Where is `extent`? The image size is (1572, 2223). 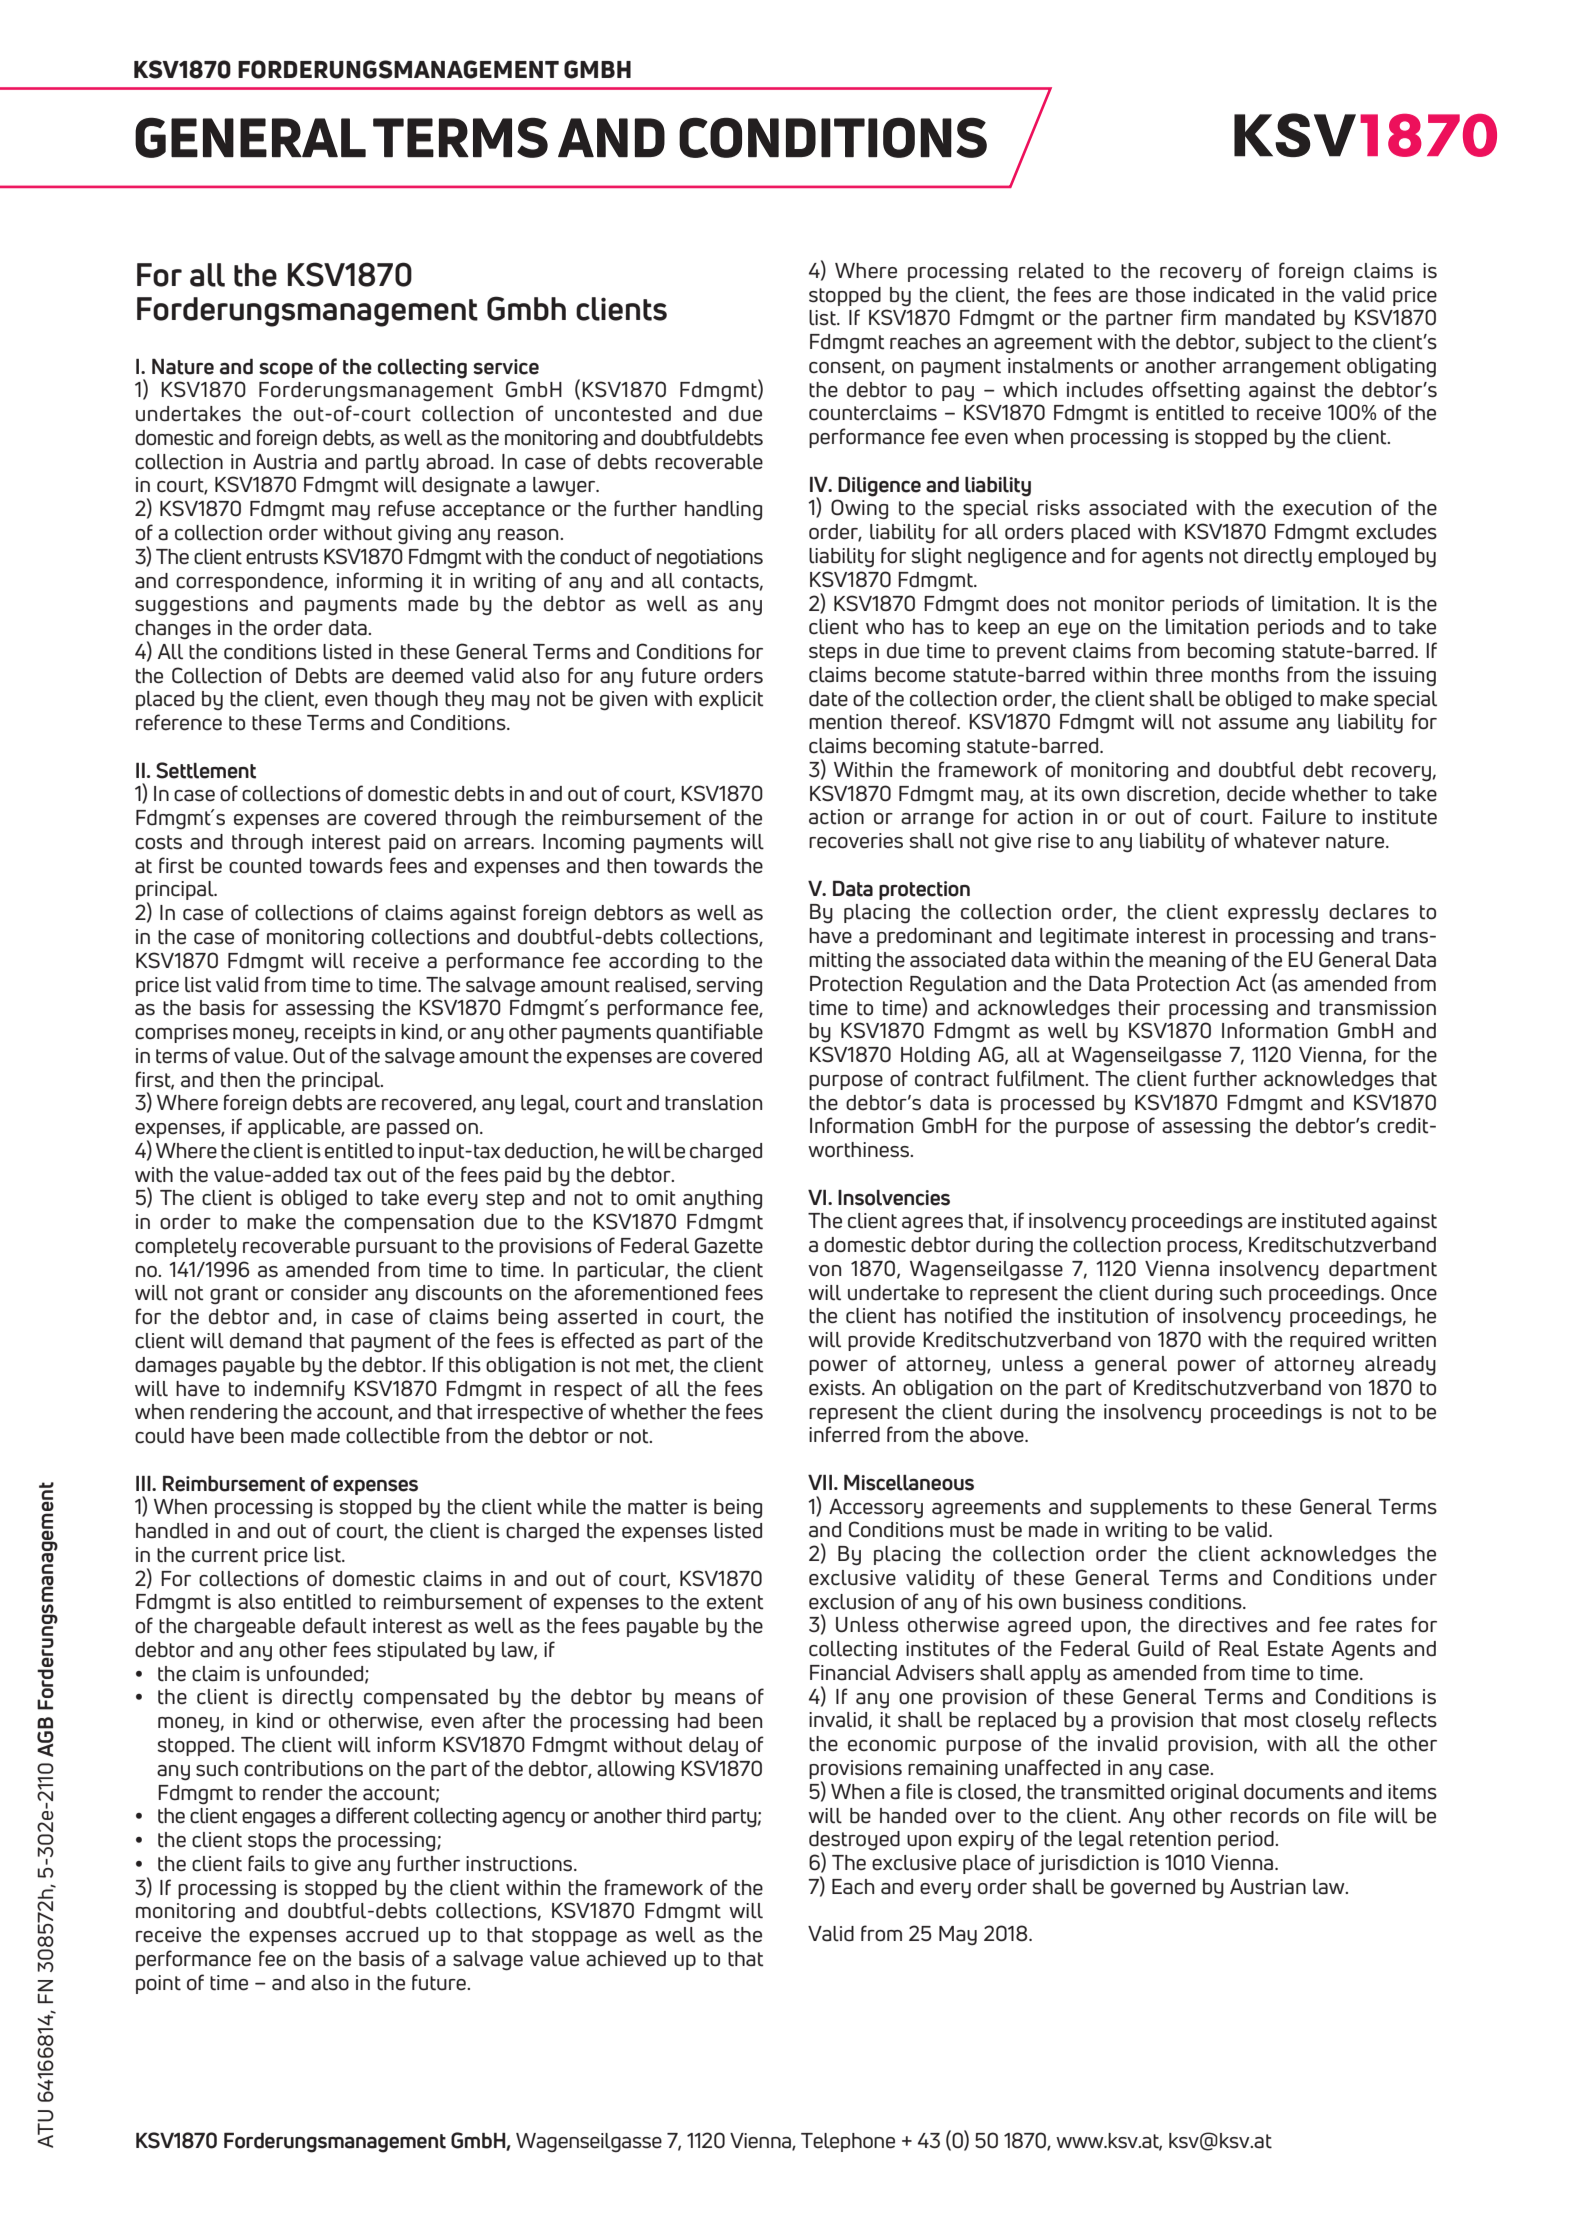 extent is located at coordinates (735, 1602).
